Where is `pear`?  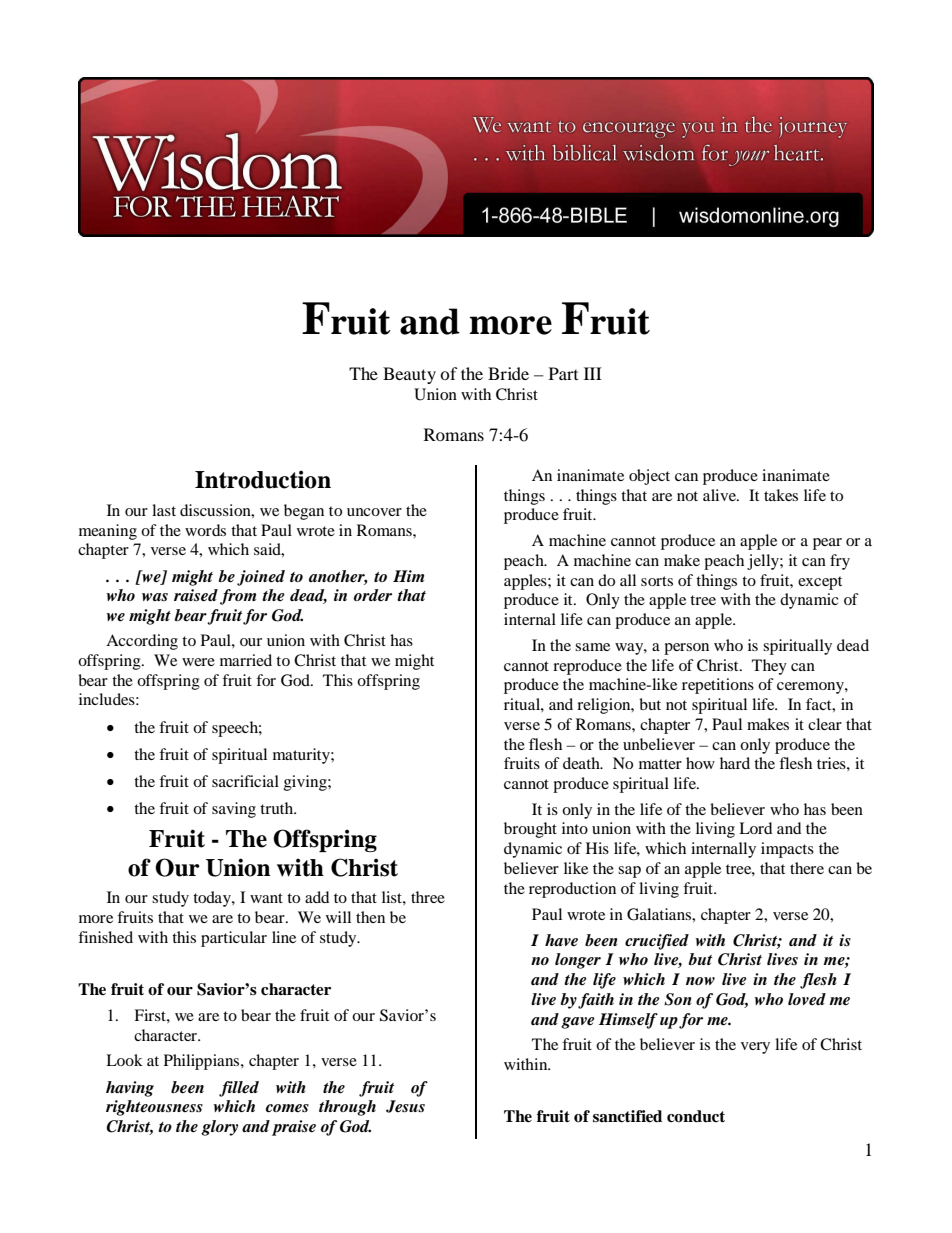
pear is located at coordinates (827, 544).
